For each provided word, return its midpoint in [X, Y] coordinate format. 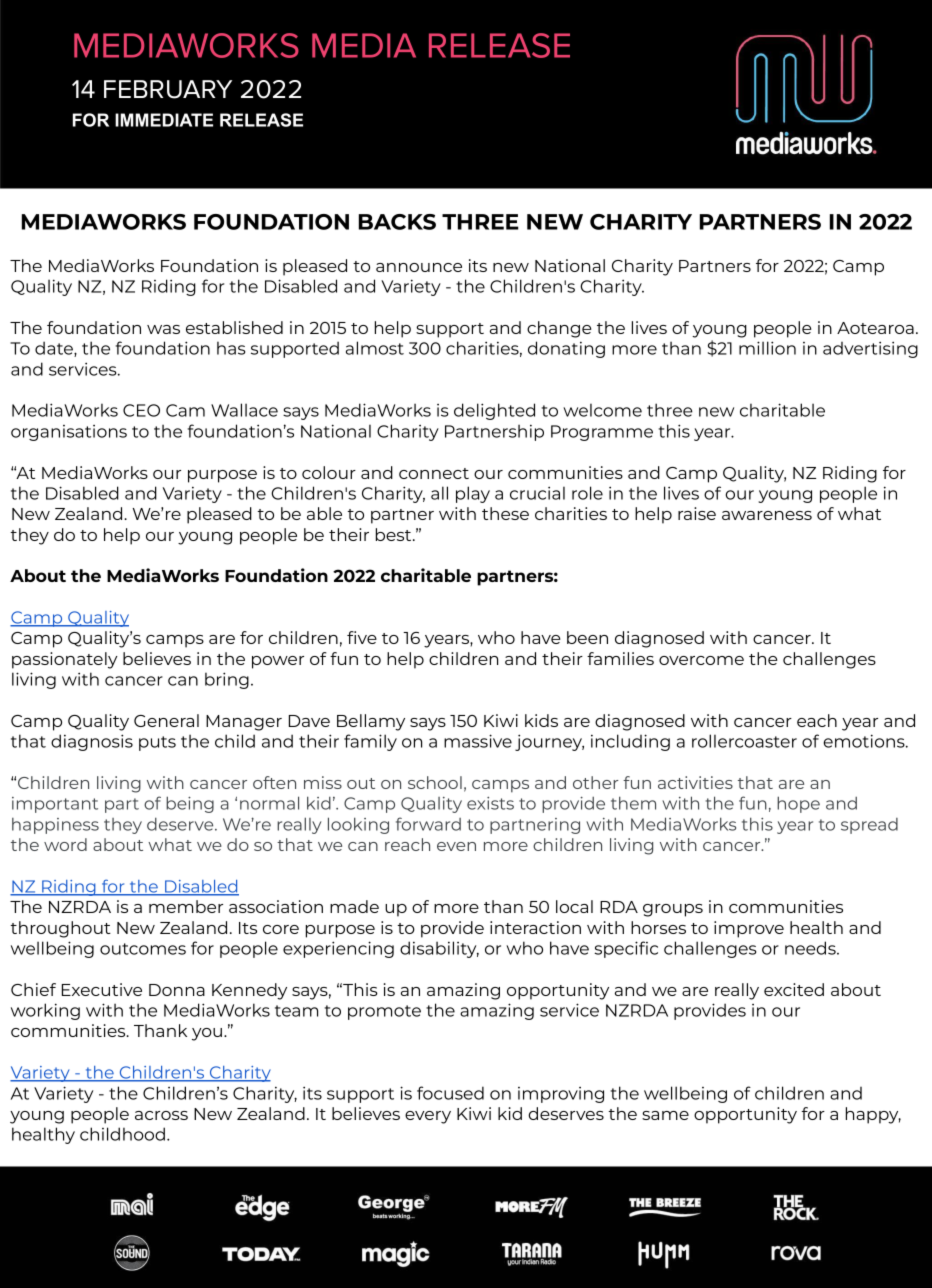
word [65, 844]
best [395, 534]
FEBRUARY [168, 89]
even [456, 846]
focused [450, 1093]
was [163, 329]
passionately [65, 660]
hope [798, 804]
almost [375, 348]
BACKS [397, 222]
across [161, 1115]
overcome [701, 660]
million [767, 348]
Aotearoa [875, 328]
